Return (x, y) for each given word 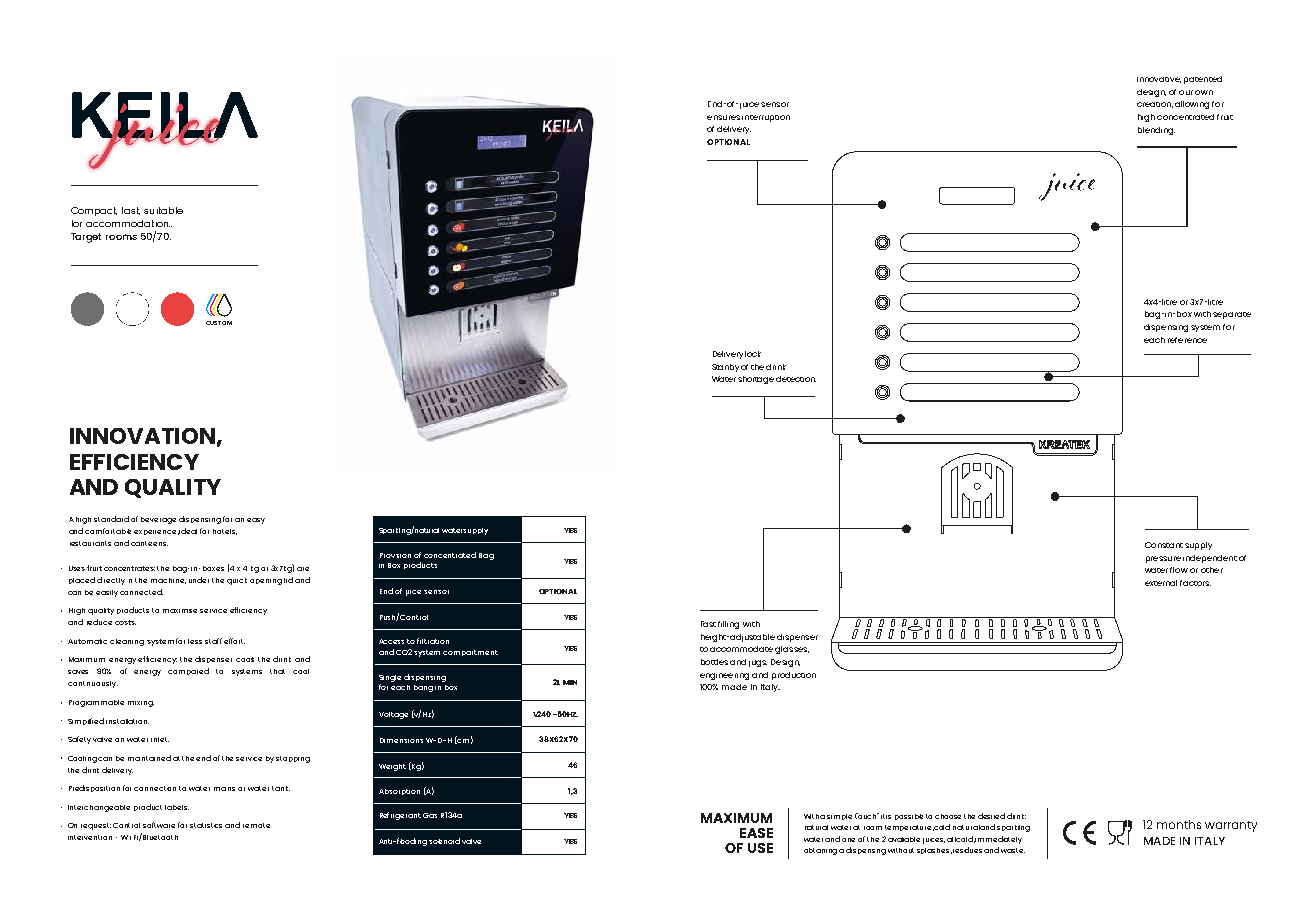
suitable (163, 210)
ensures (723, 117)
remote (256, 825)
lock (753, 354)
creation (1155, 105)
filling (728, 625)
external (1161, 583)
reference (1187, 340)
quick (237, 581)
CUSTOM (219, 323)
